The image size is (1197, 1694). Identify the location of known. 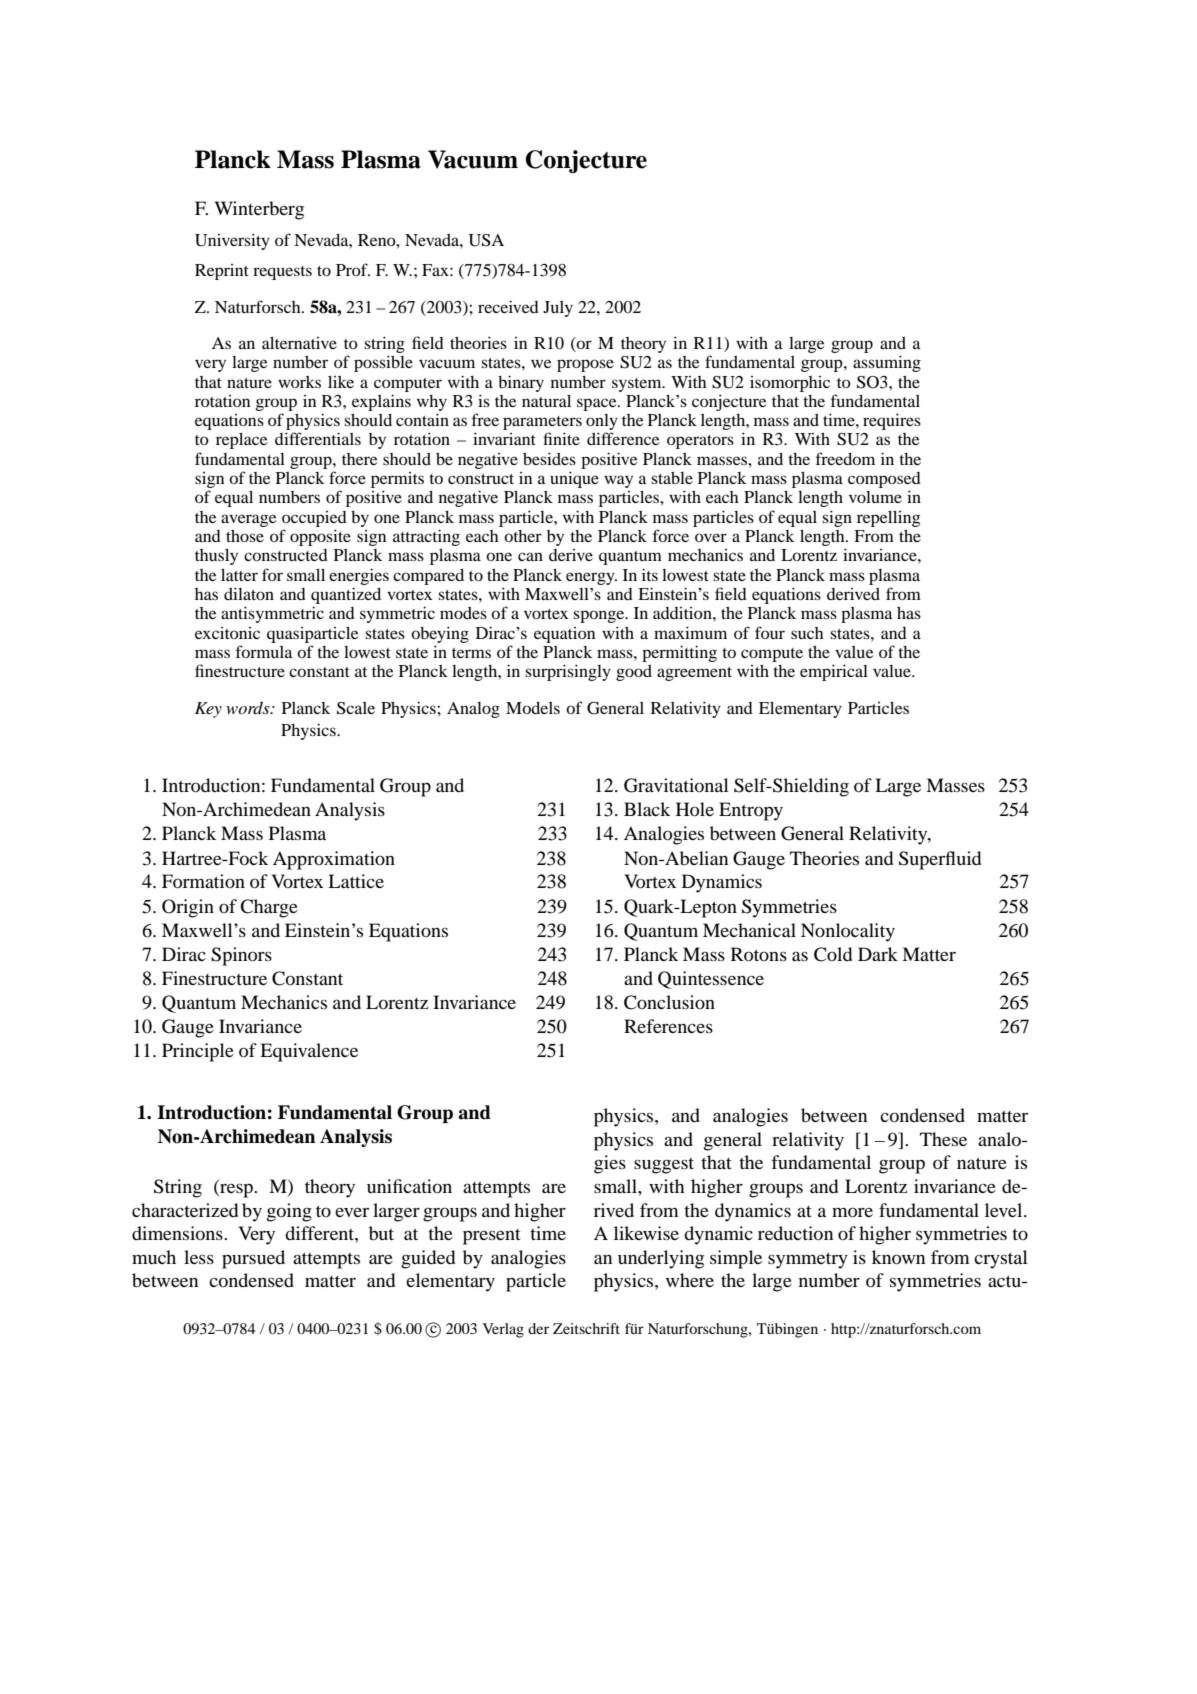
(898, 1257).
